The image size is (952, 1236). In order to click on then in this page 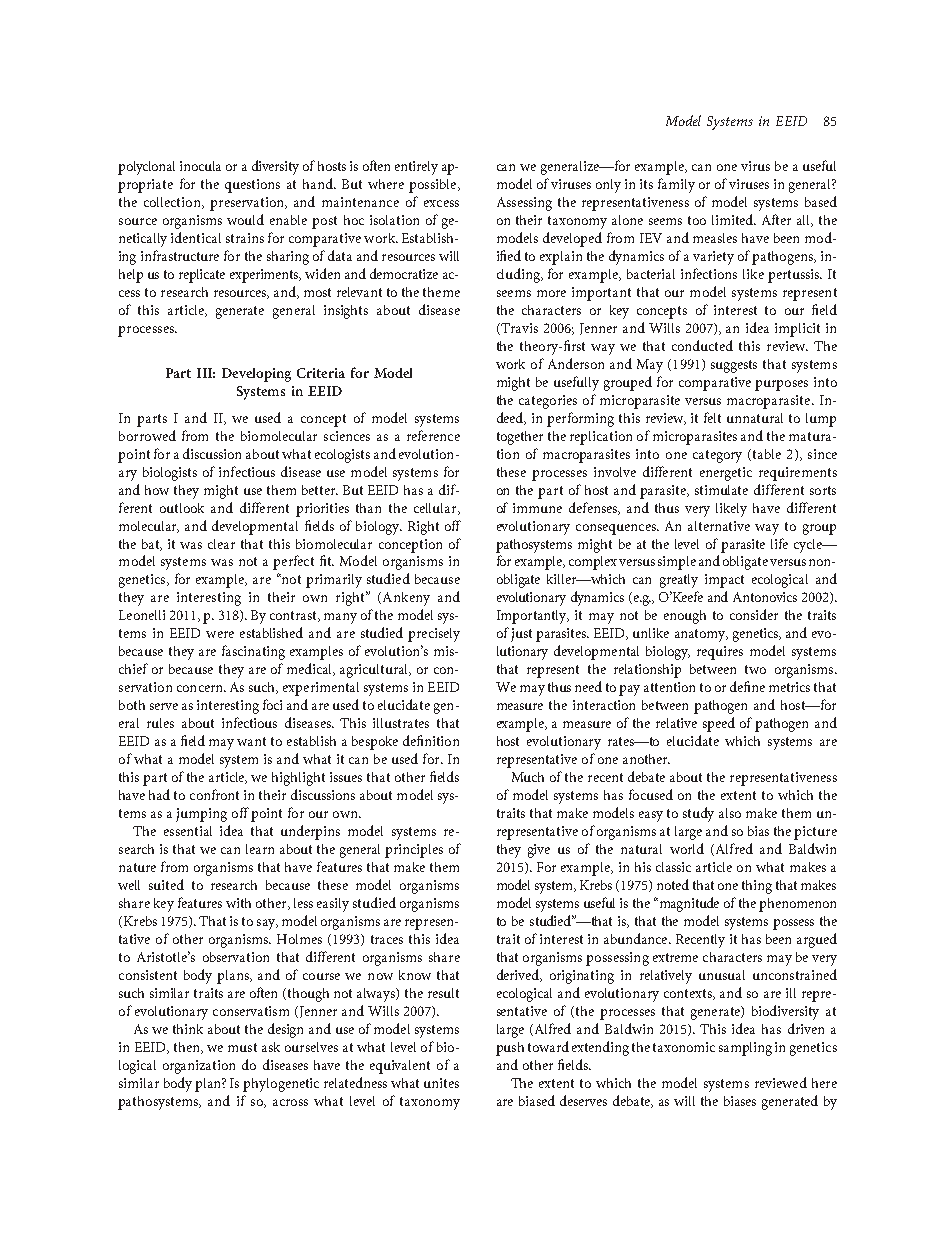, I will do `click(188, 1048)`.
